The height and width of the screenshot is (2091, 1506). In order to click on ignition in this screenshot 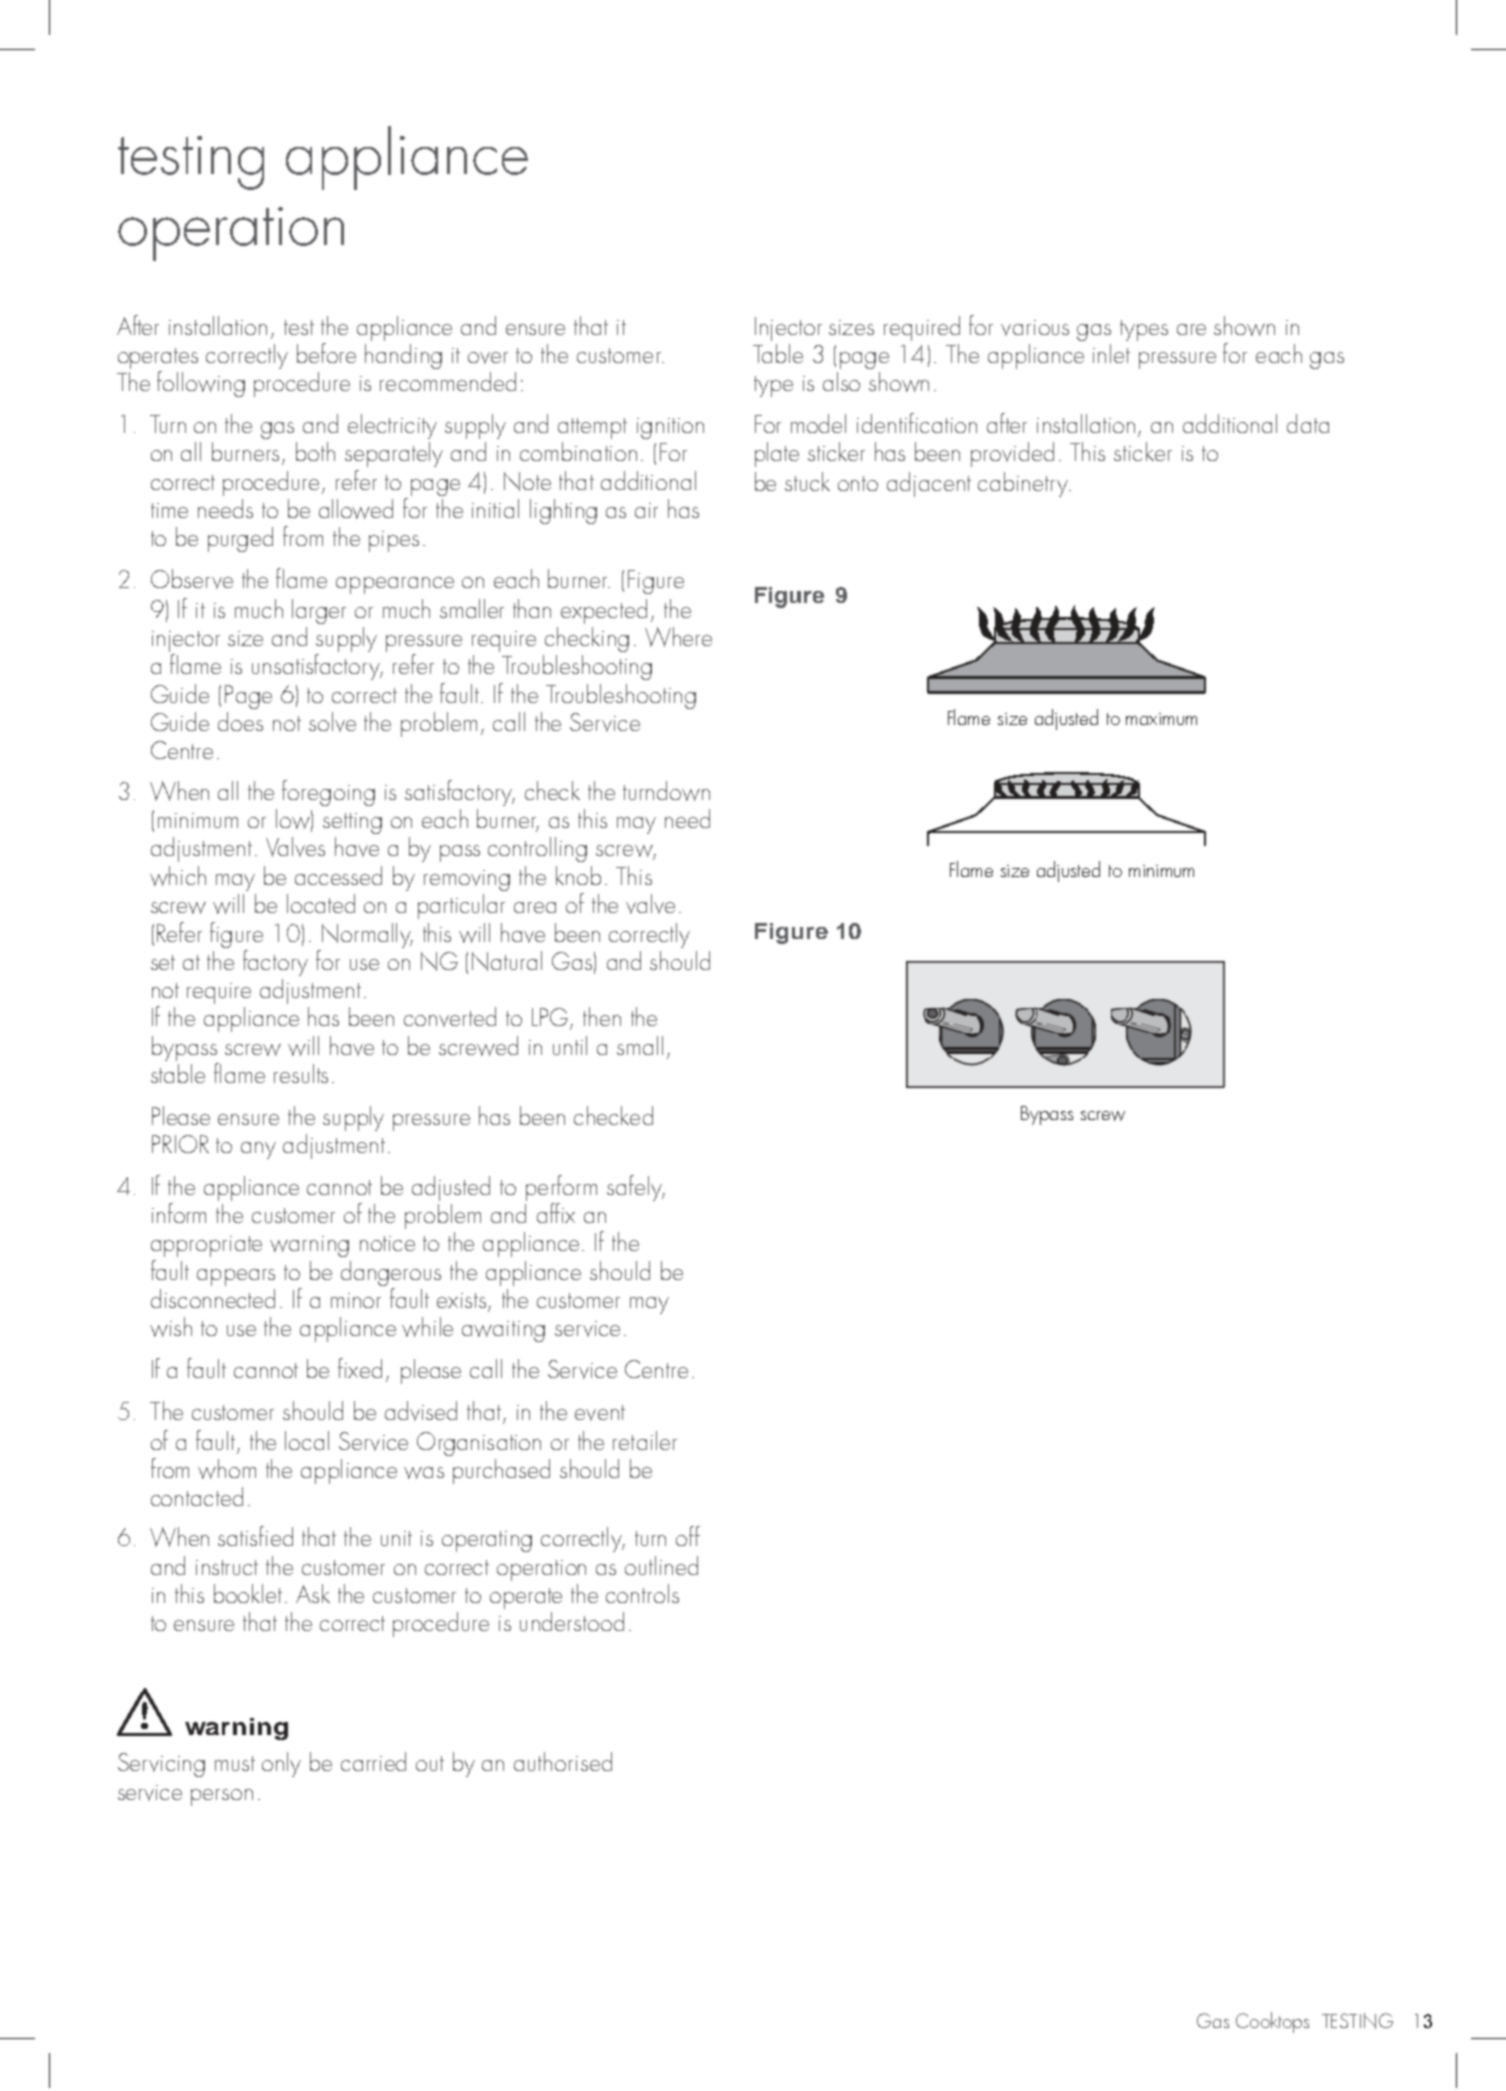, I will do `click(670, 428)`.
